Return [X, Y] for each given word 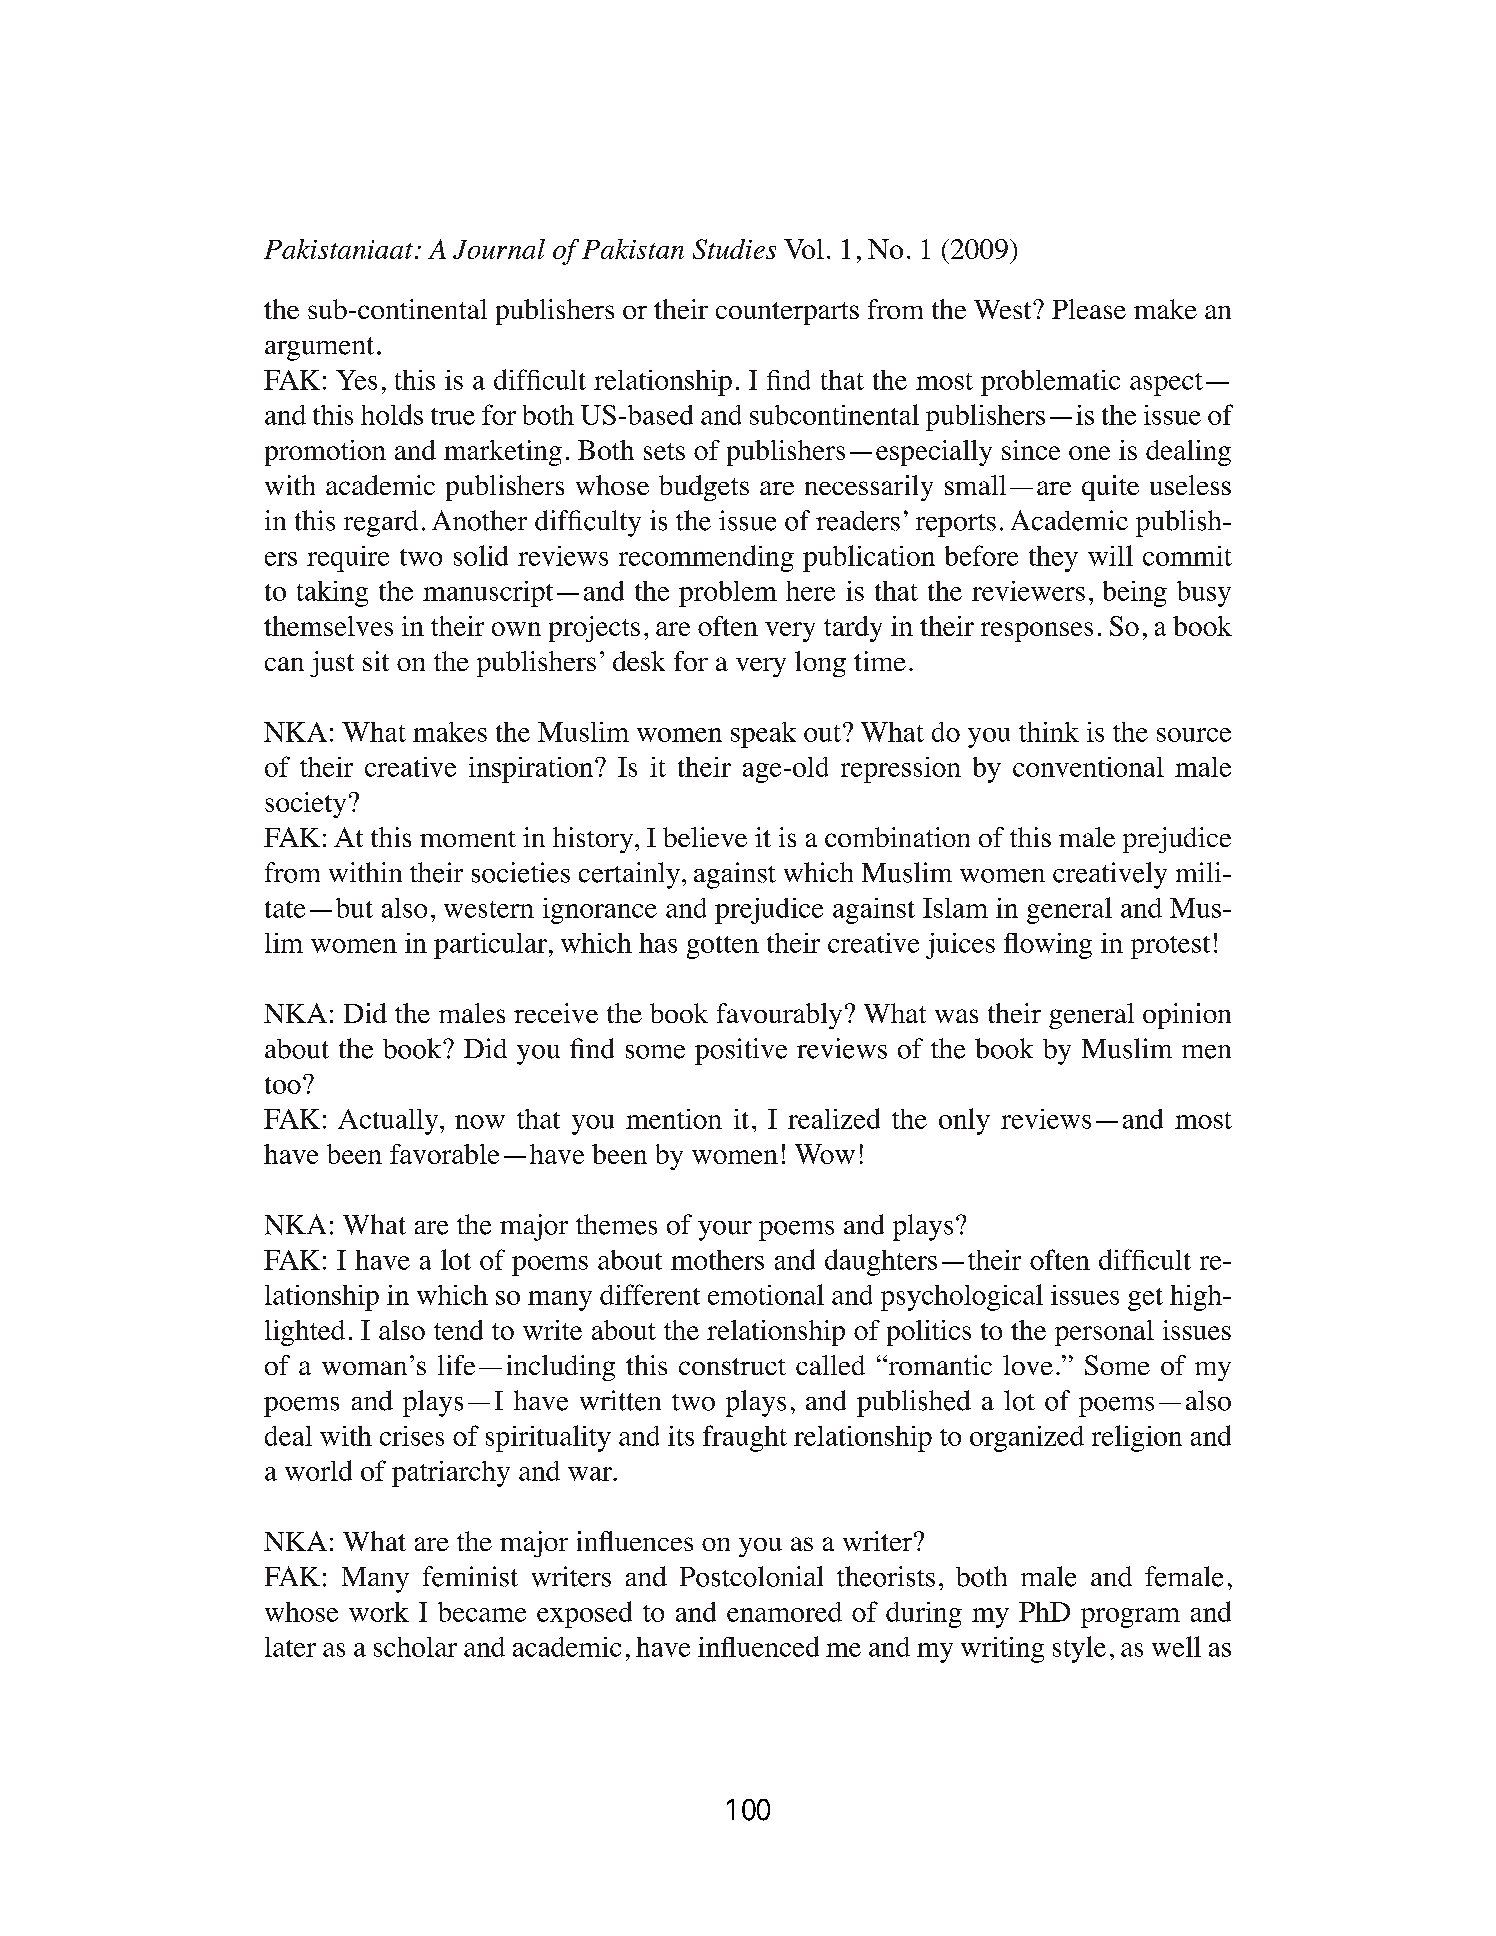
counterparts [787, 313]
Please [1089, 309]
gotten [723, 947]
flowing [1048, 946]
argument [319, 349]
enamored [784, 1612]
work [379, 1612]
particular [490, 946]
